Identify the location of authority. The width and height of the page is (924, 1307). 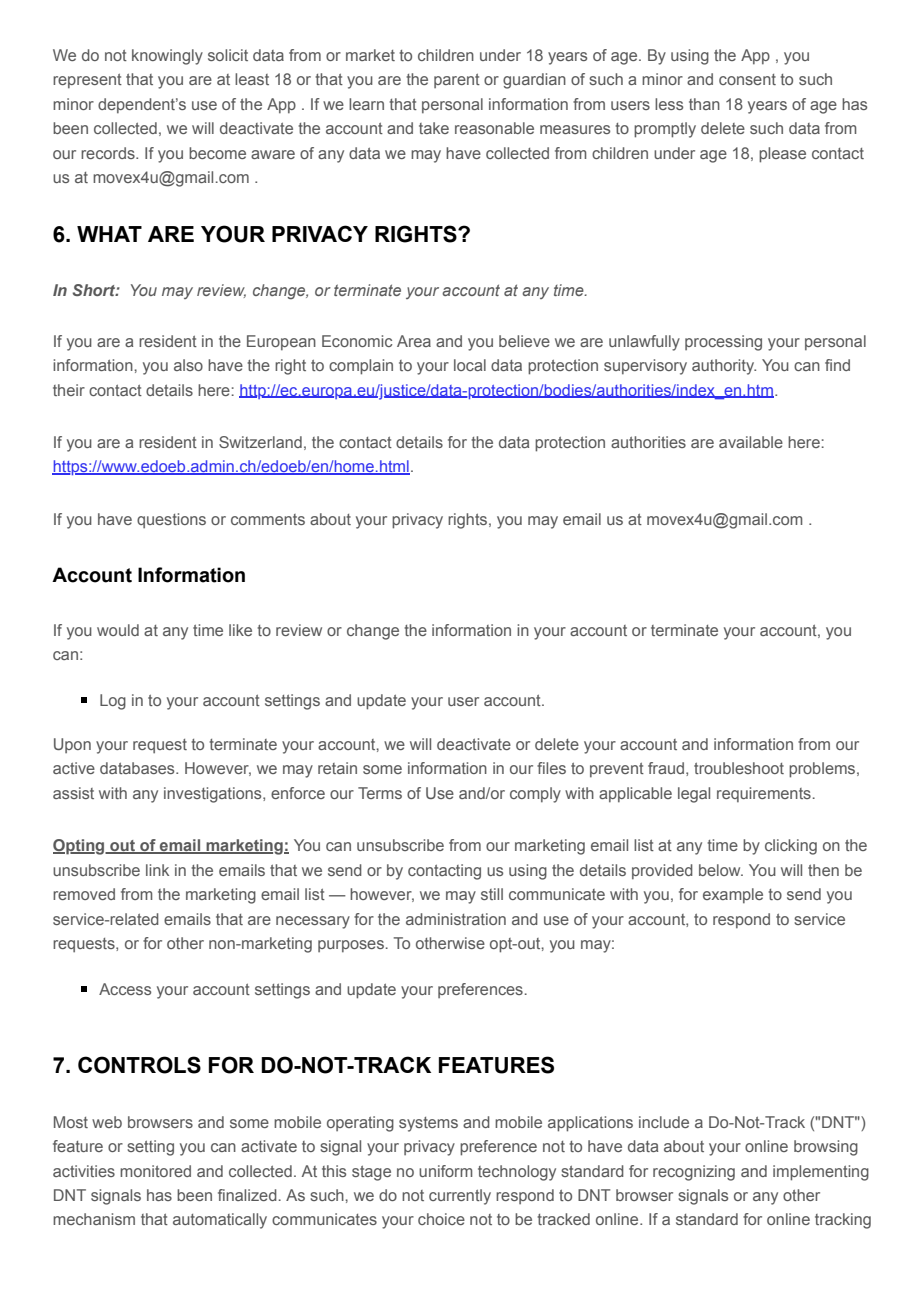
(724, 367).
